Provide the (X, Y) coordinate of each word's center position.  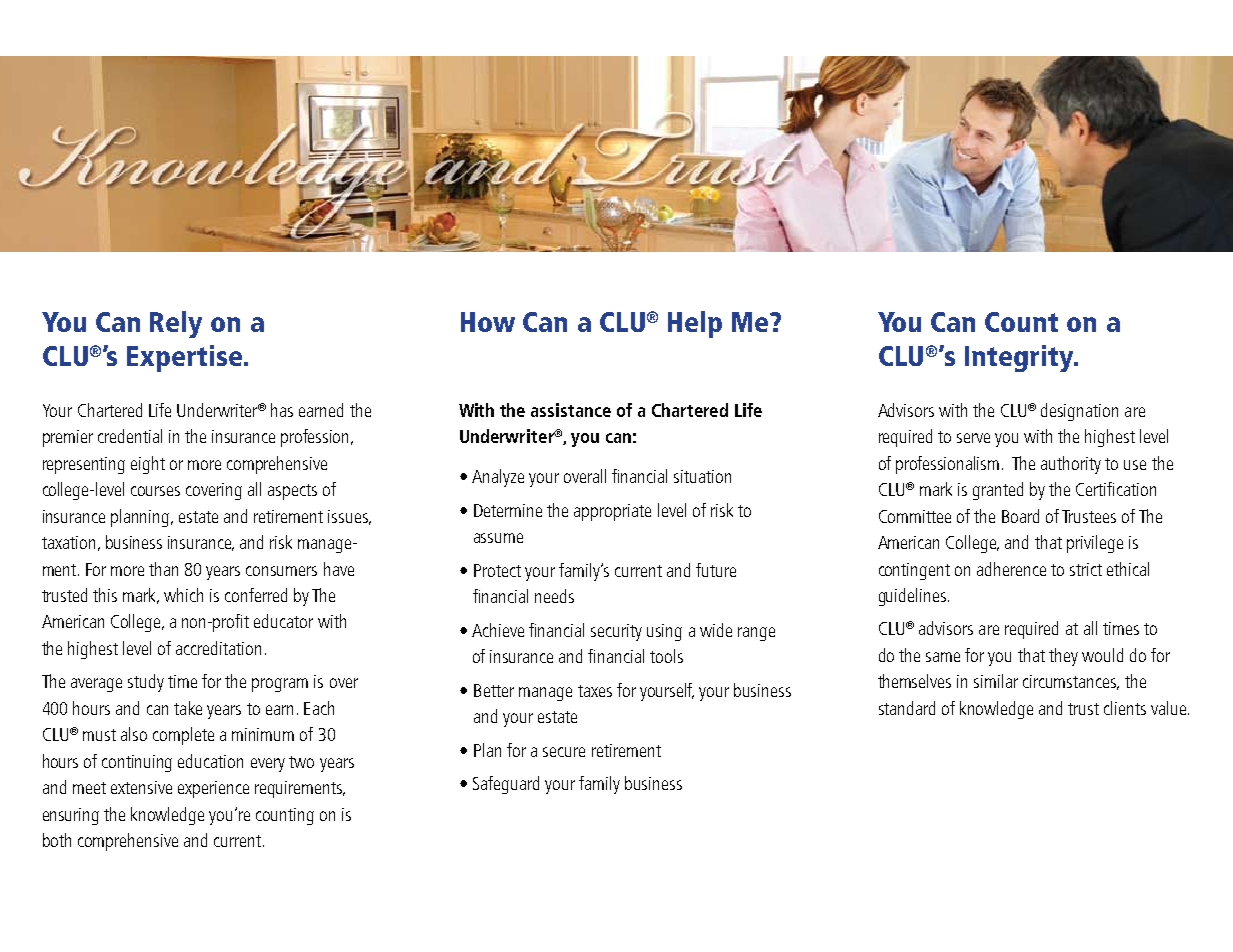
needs (554, 596)
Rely (176, 324)
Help (695, 324)
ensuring (71, 816)
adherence (1011, 569)
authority (1071, 465)
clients (1125, 708)
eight (148, 465)
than (163, 569)
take (188, 708)
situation (702, 476)
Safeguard (506, 785)
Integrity (1020, 358)
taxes (595, 691)
